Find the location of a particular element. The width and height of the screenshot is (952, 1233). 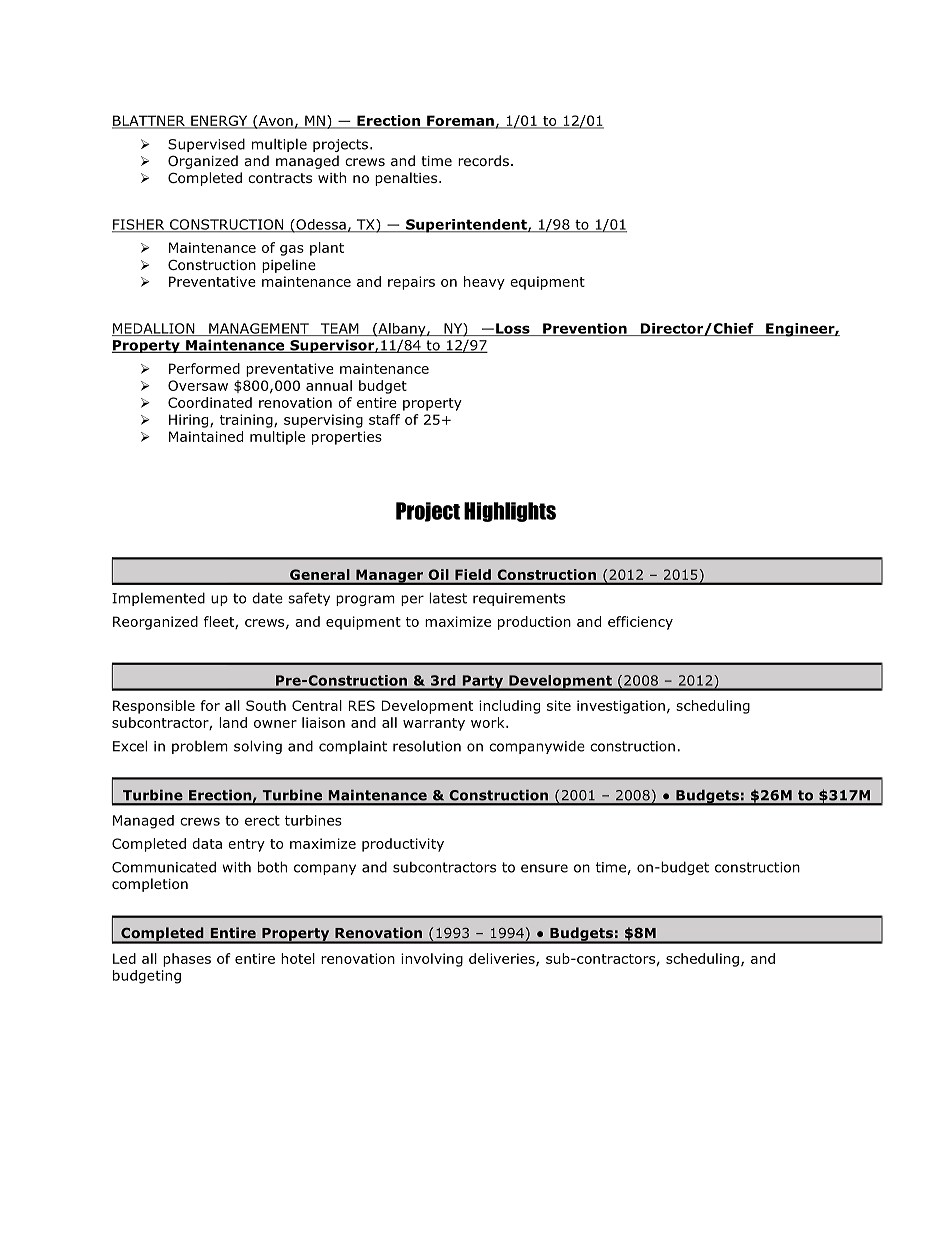

staff is located at coordinates (384, 419).
